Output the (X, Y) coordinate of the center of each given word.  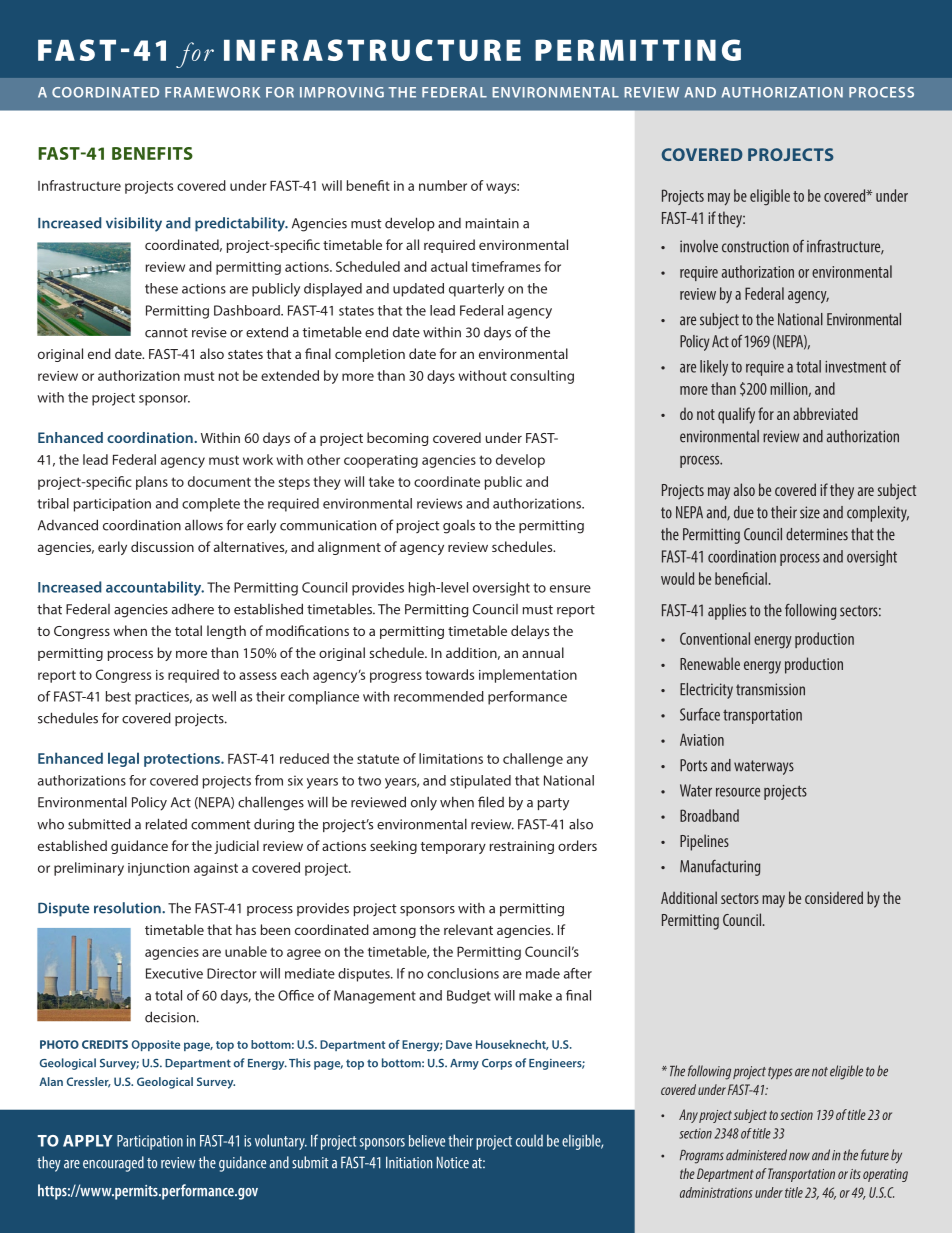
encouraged (113, 1164)
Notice (453, 1162)
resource (738, 792)
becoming (397, 439)
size (810, 512)
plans (152, 483)
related (166, 824)
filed (491, 802)
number (443, 185)
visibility (134, 224)
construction (755, 246)
